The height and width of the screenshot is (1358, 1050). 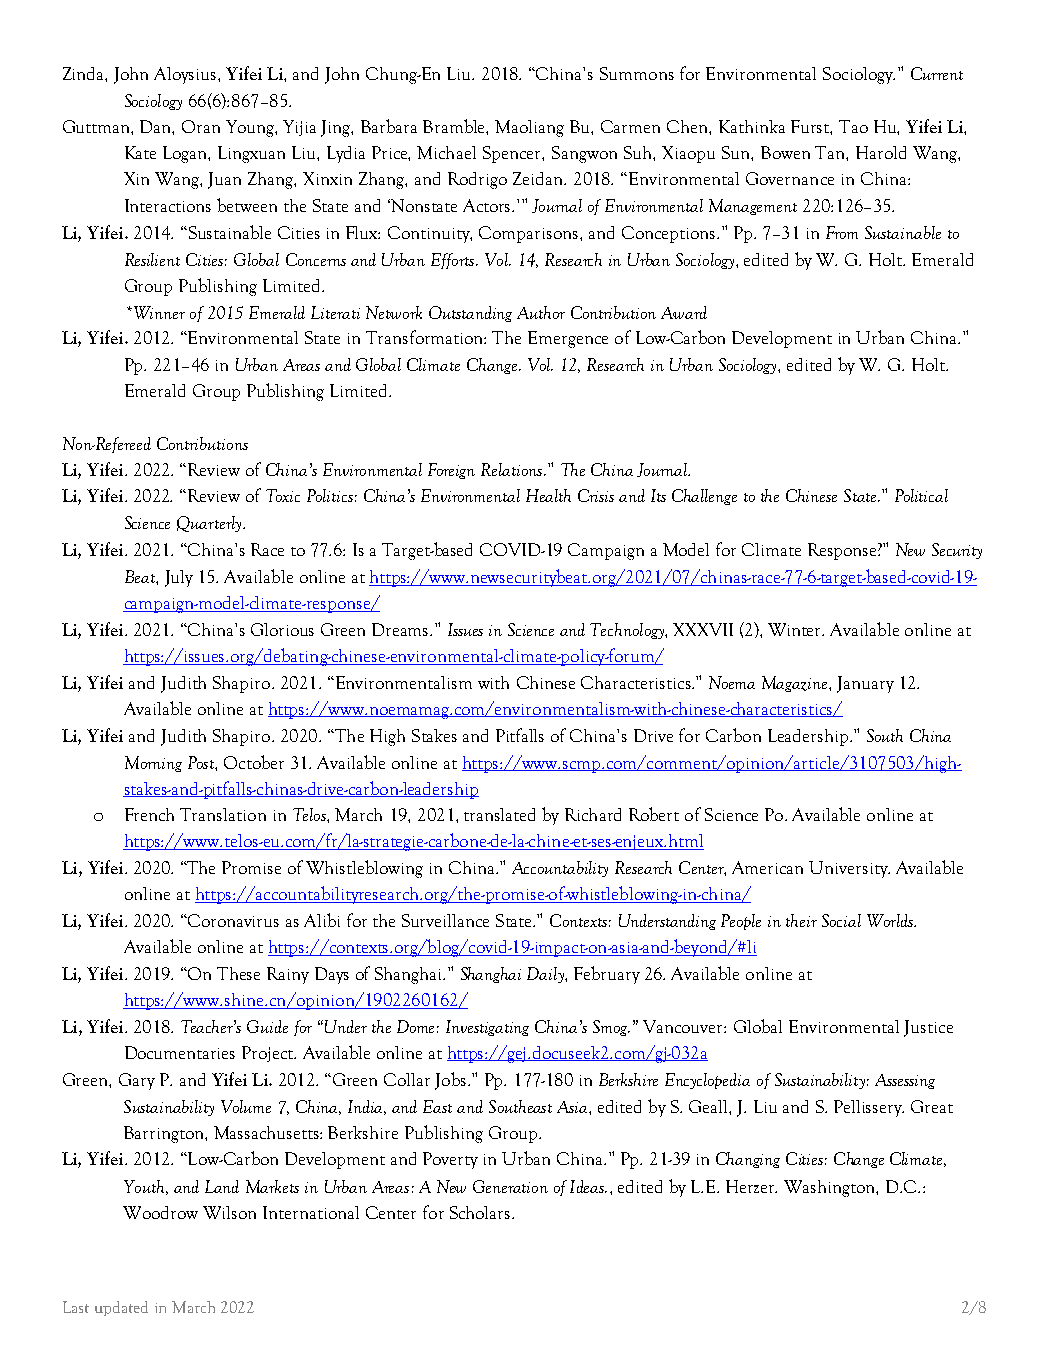 I want to click on Winner, so click(x=158, y=312).
